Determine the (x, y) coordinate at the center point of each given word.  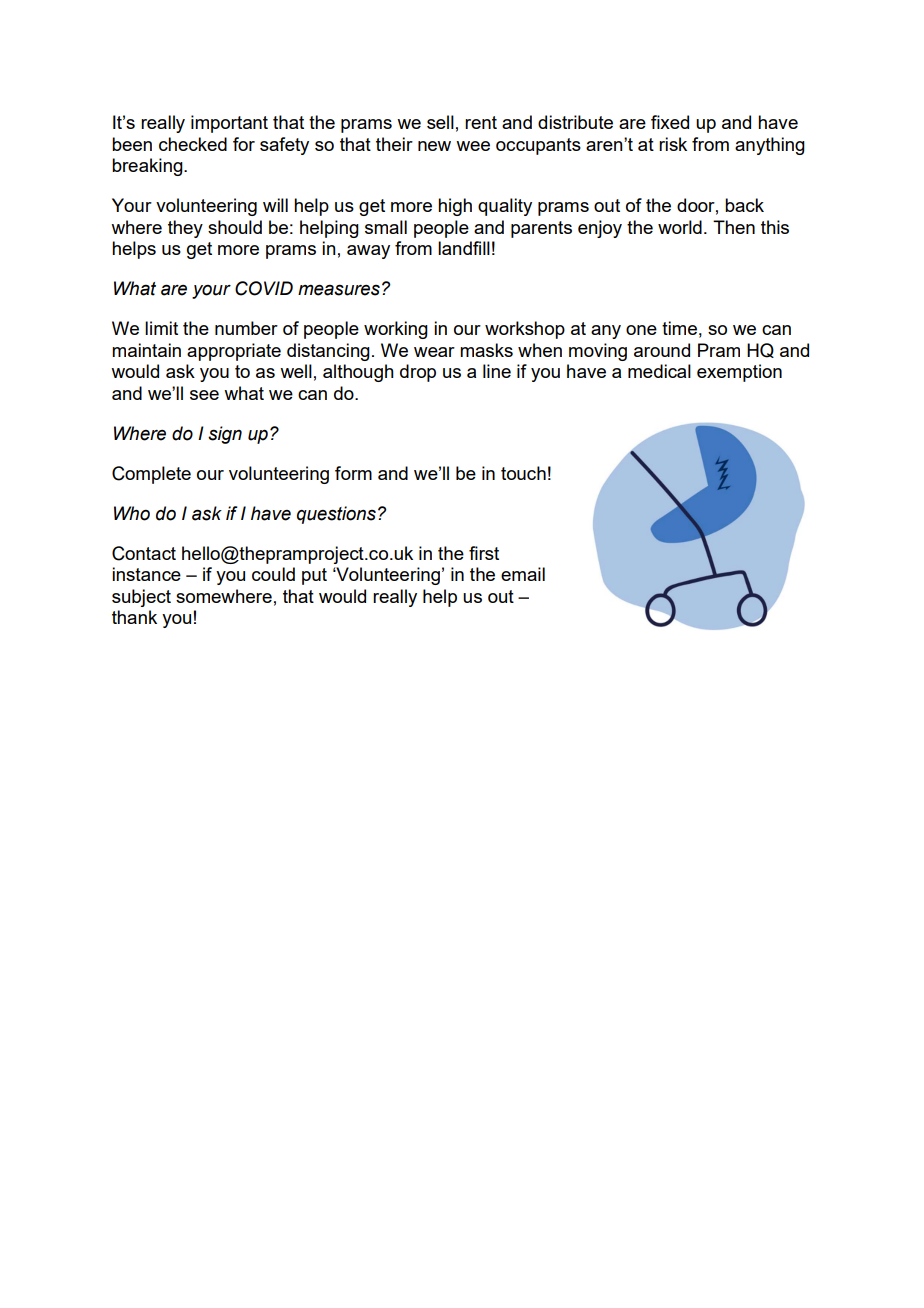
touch (523, 473)
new (434, 146)
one (641, 330)
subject (141, 598)
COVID (264, 288)
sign (225, 435)
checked (193, 144)
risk (673, 144)
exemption (739, 373)
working (396, 330)
